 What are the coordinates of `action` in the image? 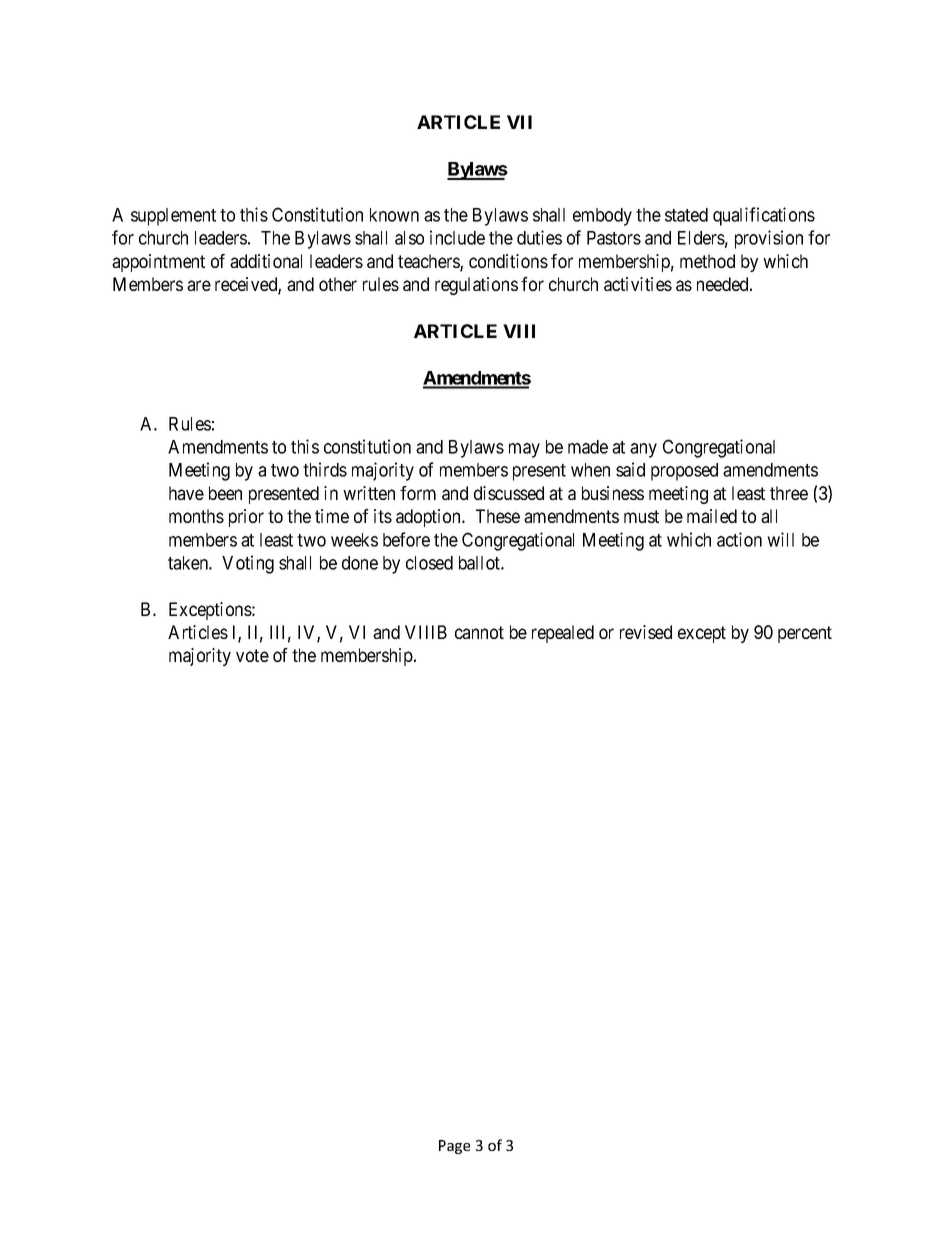 It's located at (739, 539).
